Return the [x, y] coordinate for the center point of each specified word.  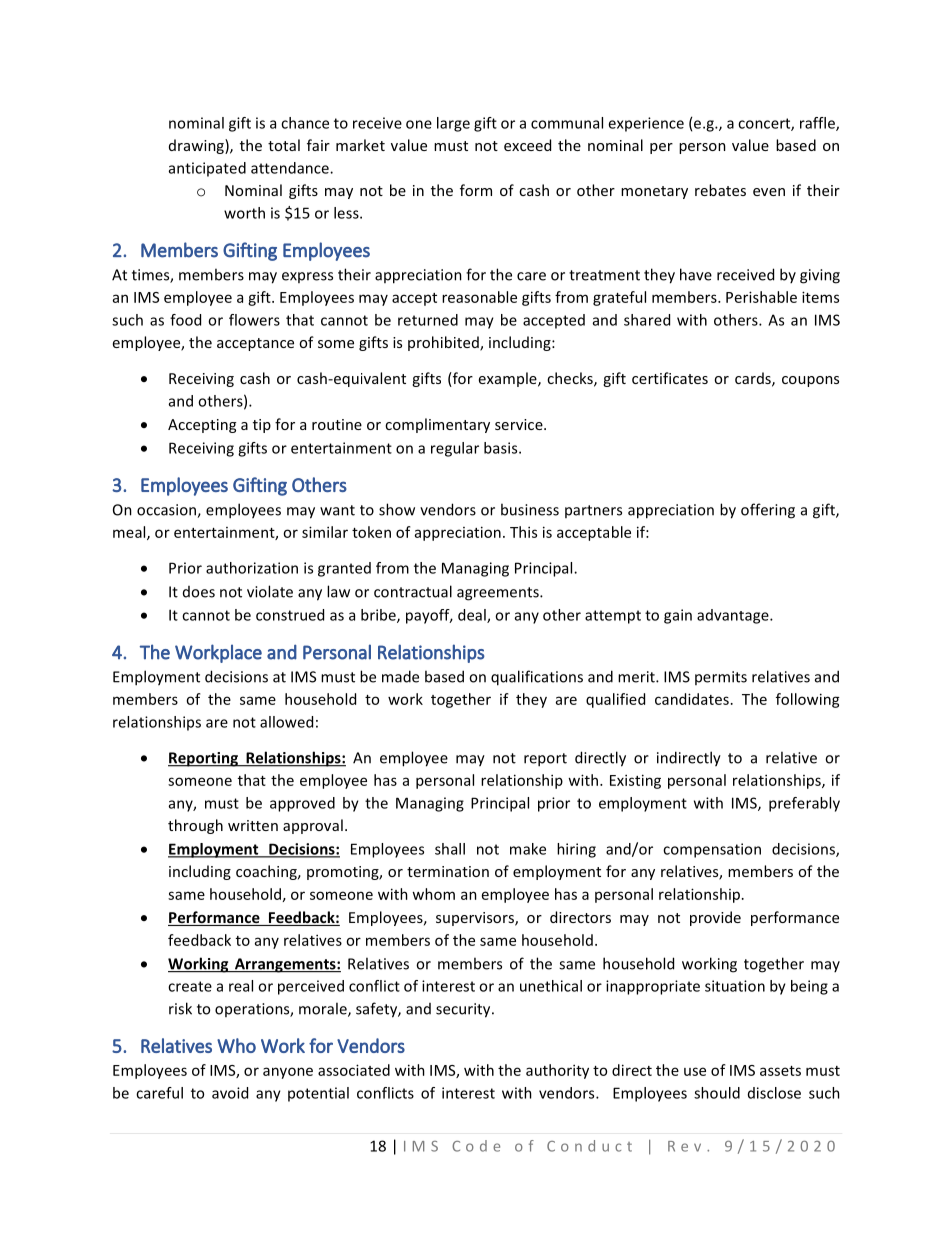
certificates [670, 378]
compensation [712, 850]
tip [262, 426]
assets [780, 1071]
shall [450, 849]
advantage [734, 616]
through [195, 826]
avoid [230, 1093]
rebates [720, 190]
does [199, 592]
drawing [197, 146]
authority [557, 1071]
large [453, 124]
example [509, 379]
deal [473, 616]
